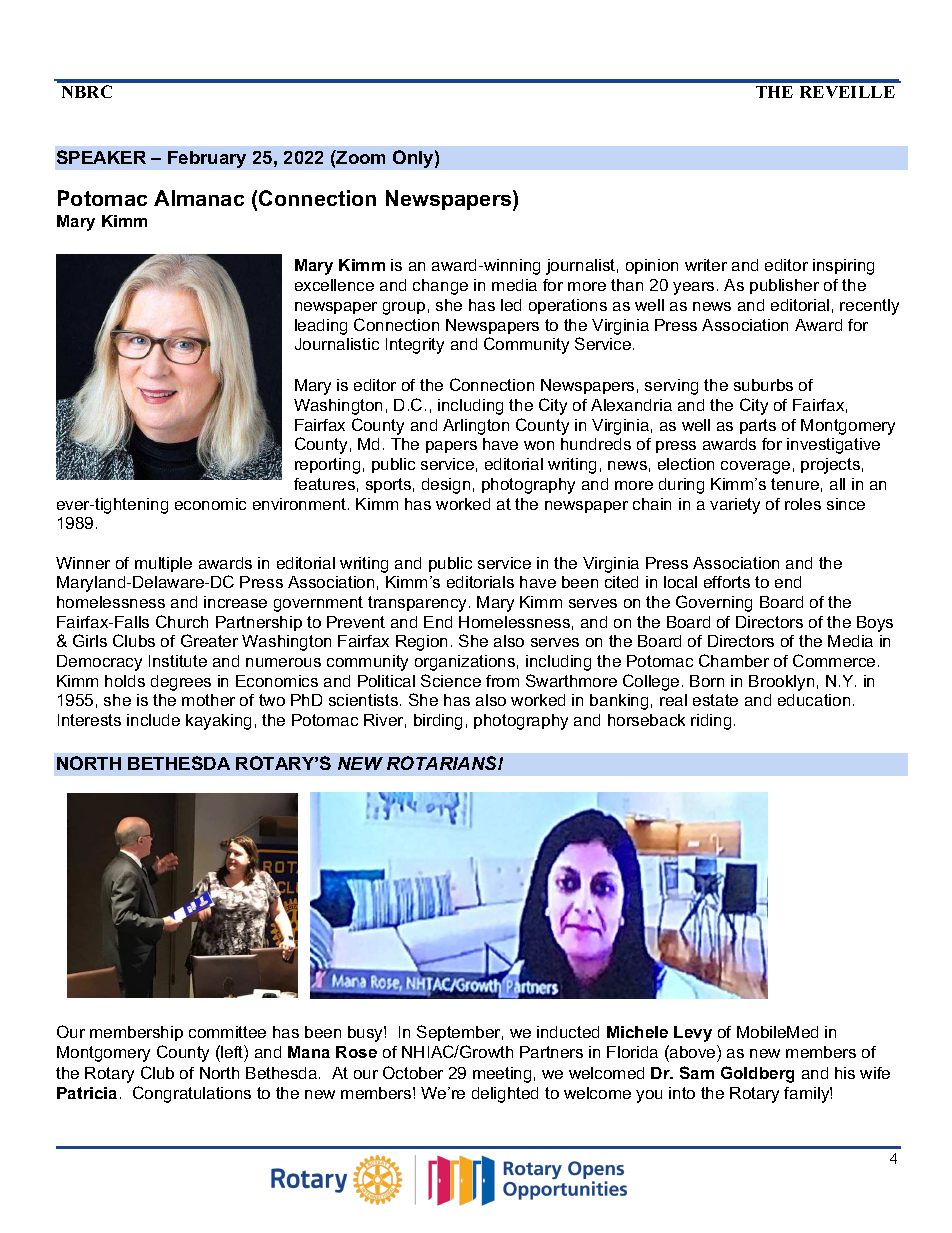  What do you see at coordinates (440, 287) in the screenshot?
I see `change` at bounding box center [440, 287].
